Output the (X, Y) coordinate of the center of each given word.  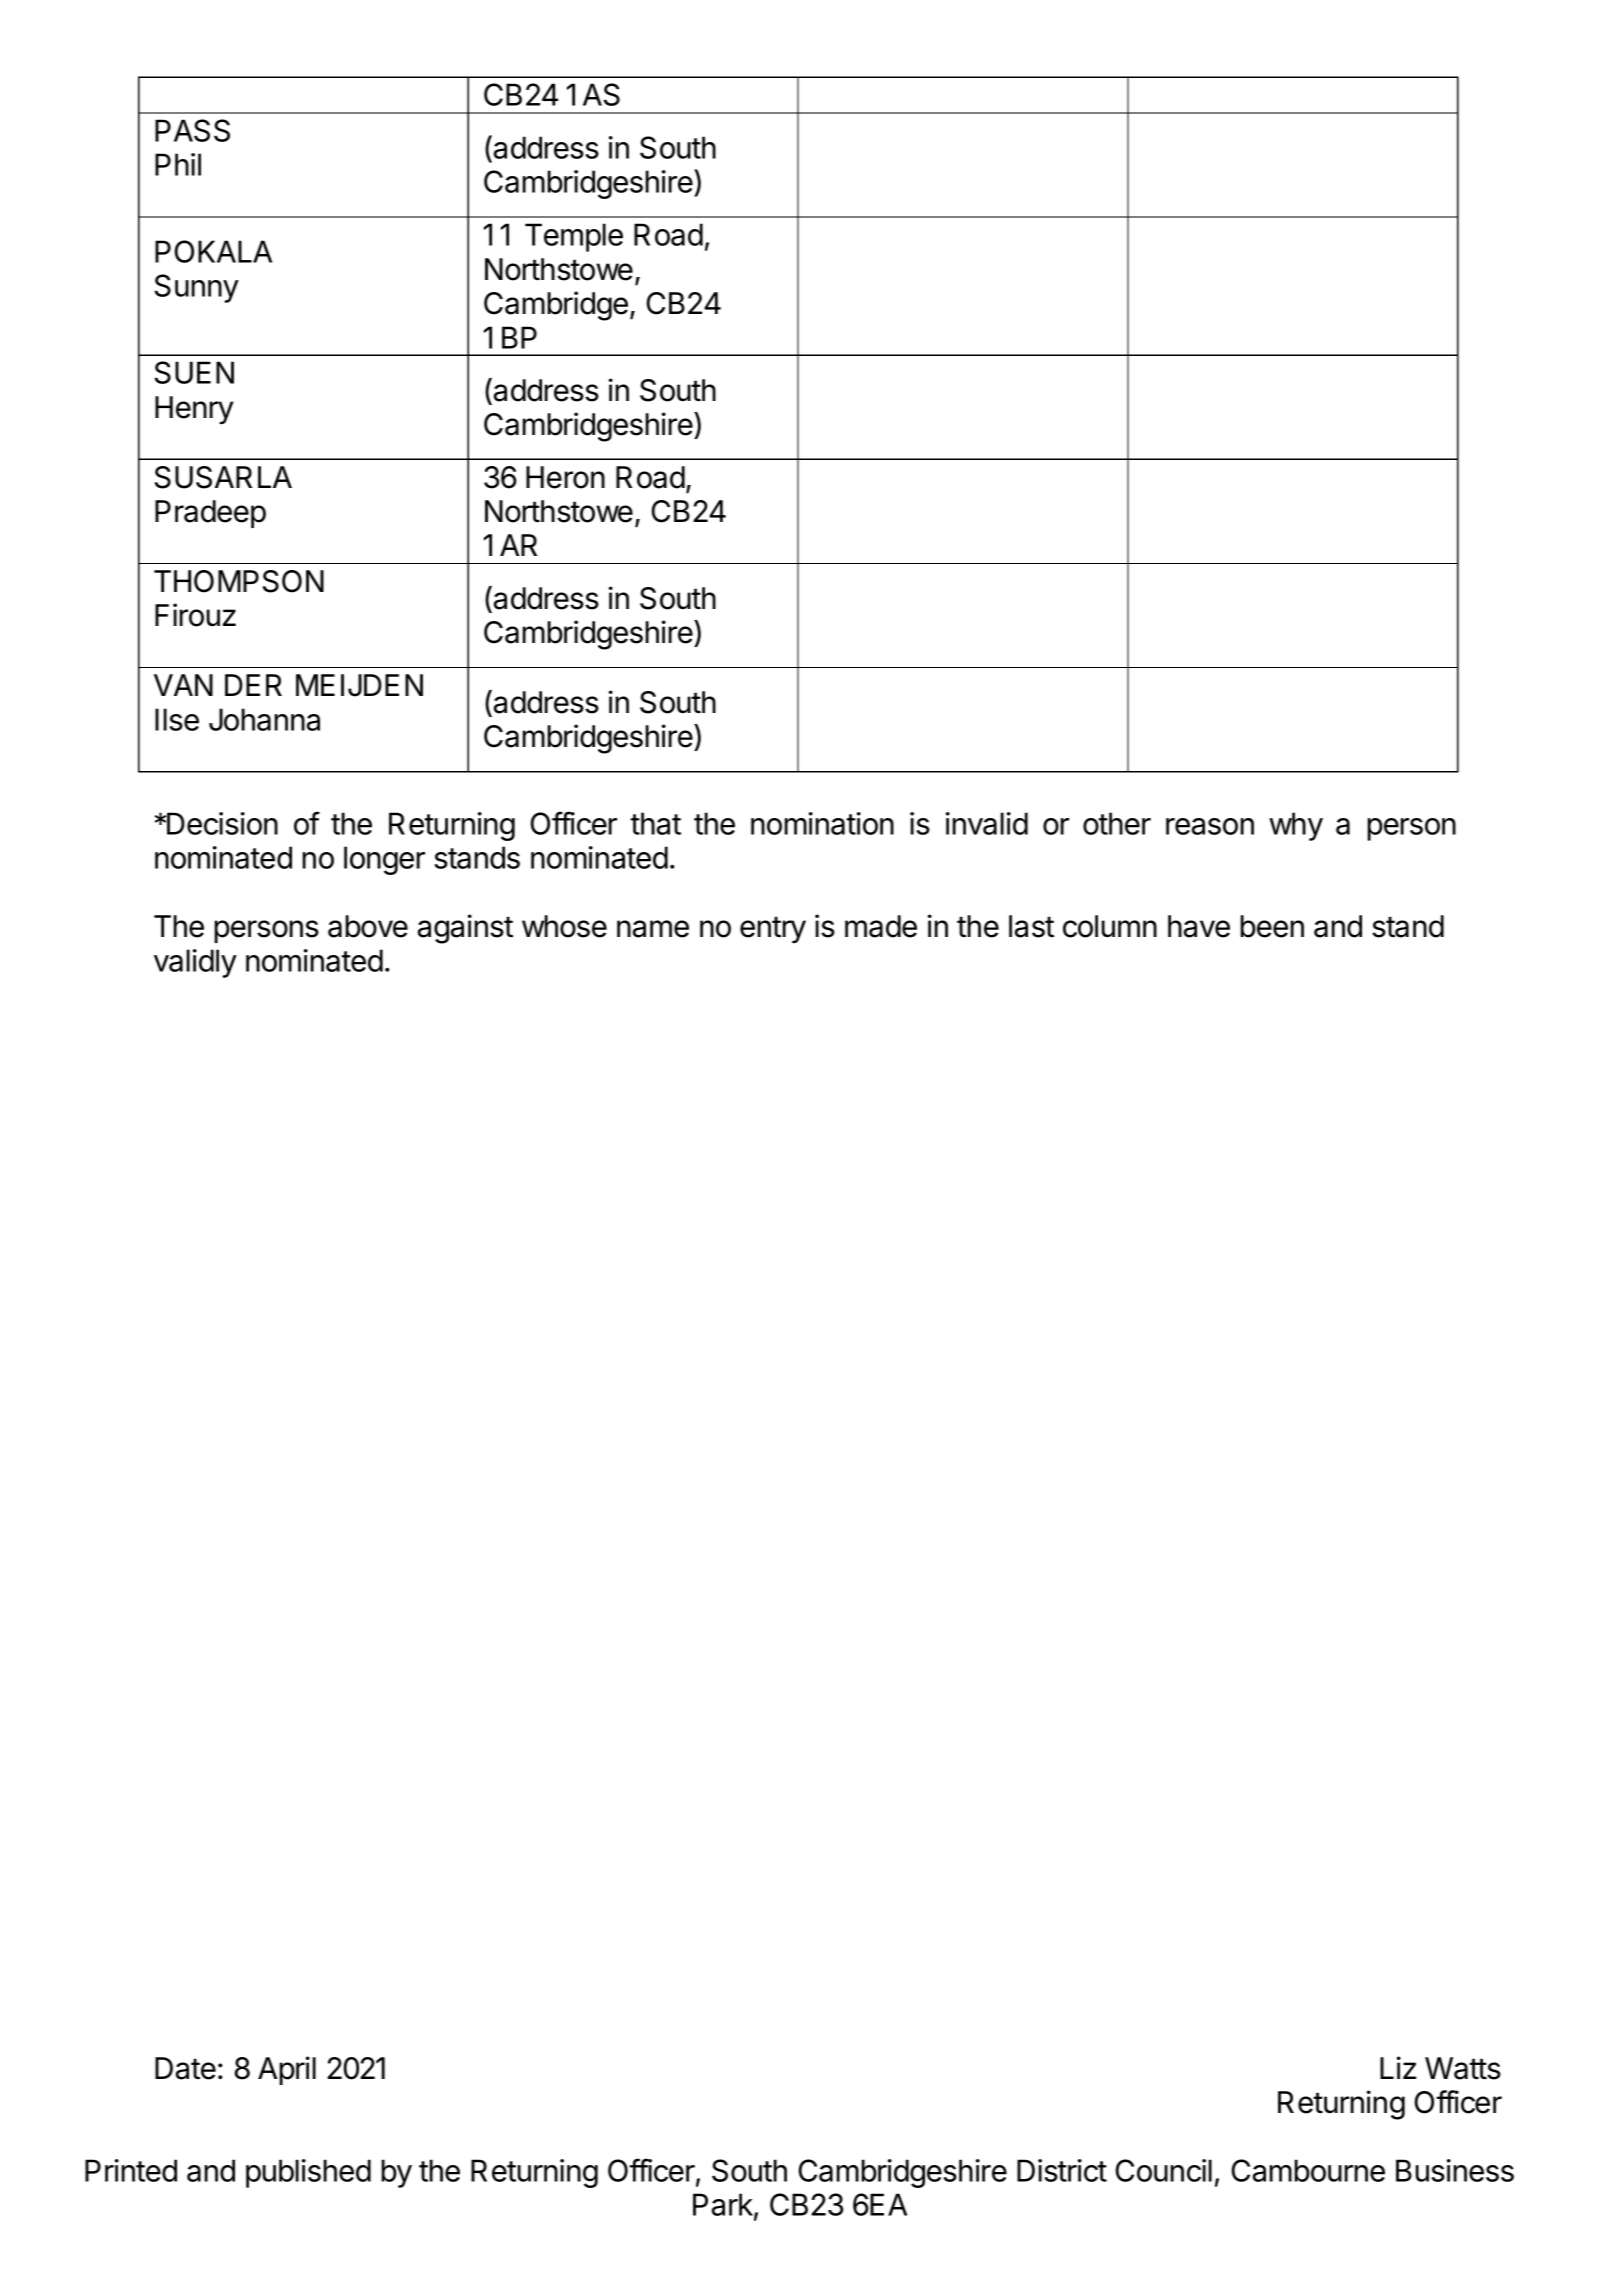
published (308, 2173)
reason (1210, 826)
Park (724, 2206)
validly (195, 963)
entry (773, 929)
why (1296, 826)
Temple (574, 237)
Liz (1398, 2067)
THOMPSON (239, 581)
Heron (565, 477)
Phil (178, 164)
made (881, 926)
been (1272, 926)
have (1199, 926)
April (287, 2070)
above (368, 926)
